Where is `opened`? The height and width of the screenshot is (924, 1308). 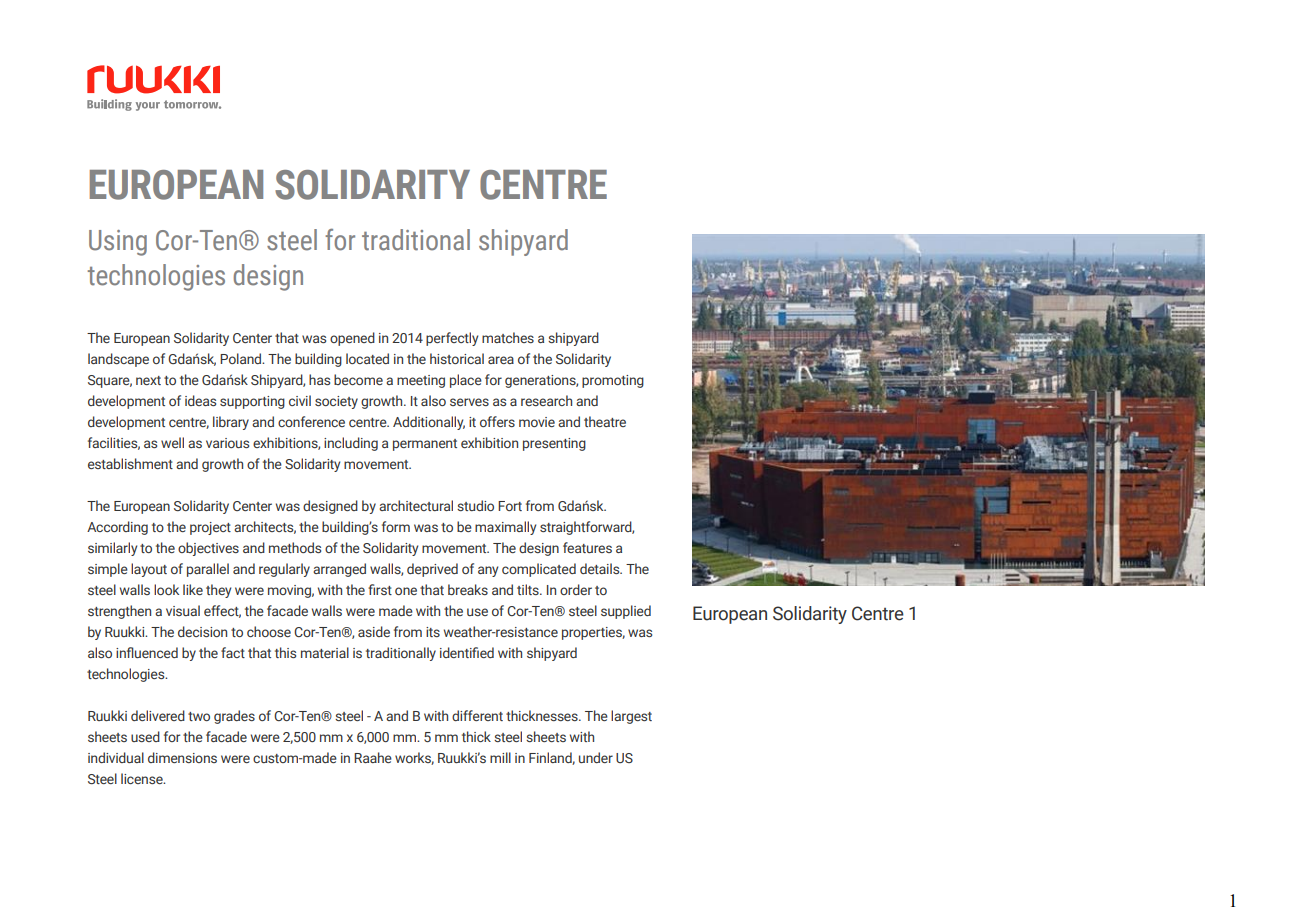
opened is located at coordinates (352, 339).
